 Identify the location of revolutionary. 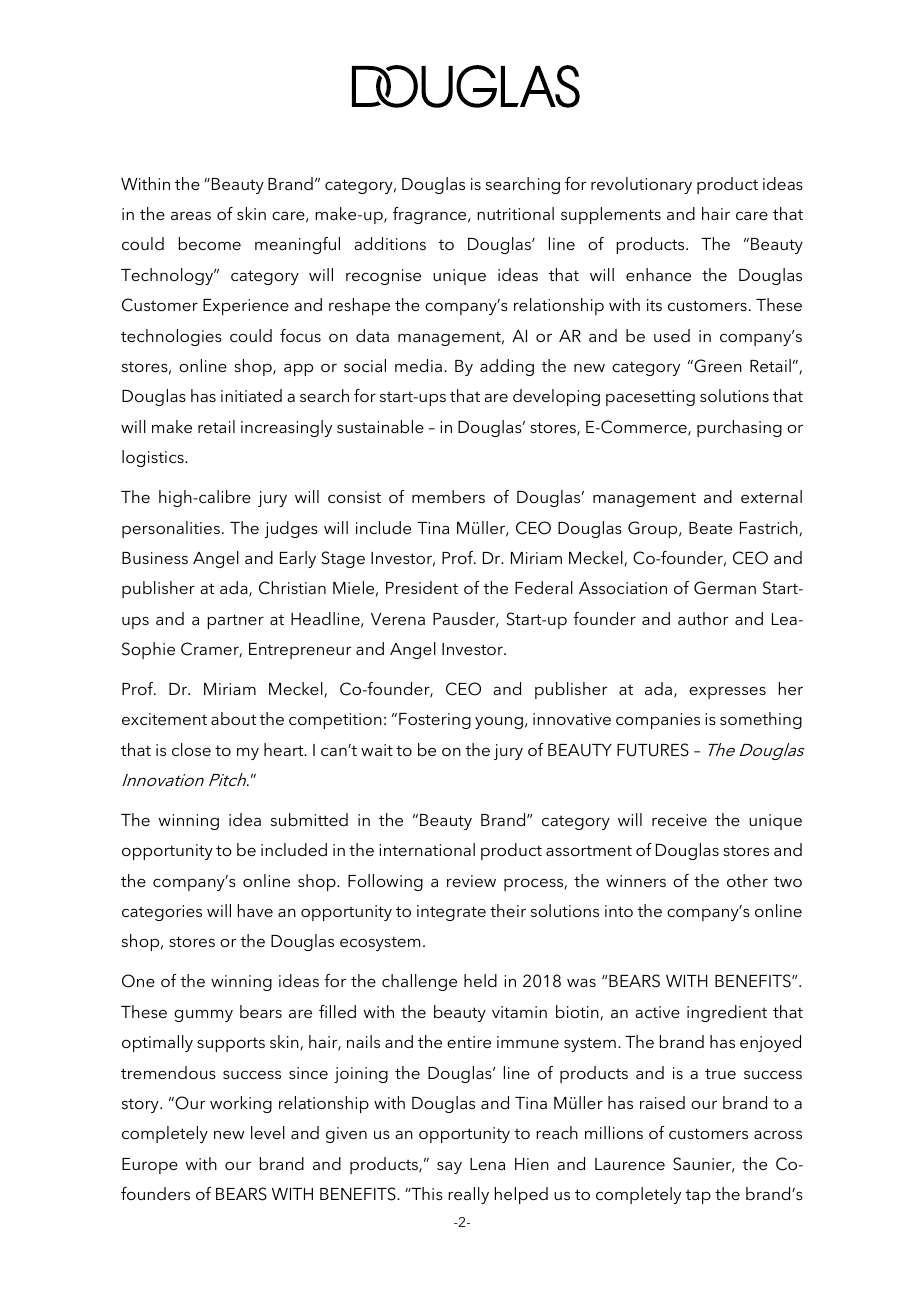
(641, 185).
